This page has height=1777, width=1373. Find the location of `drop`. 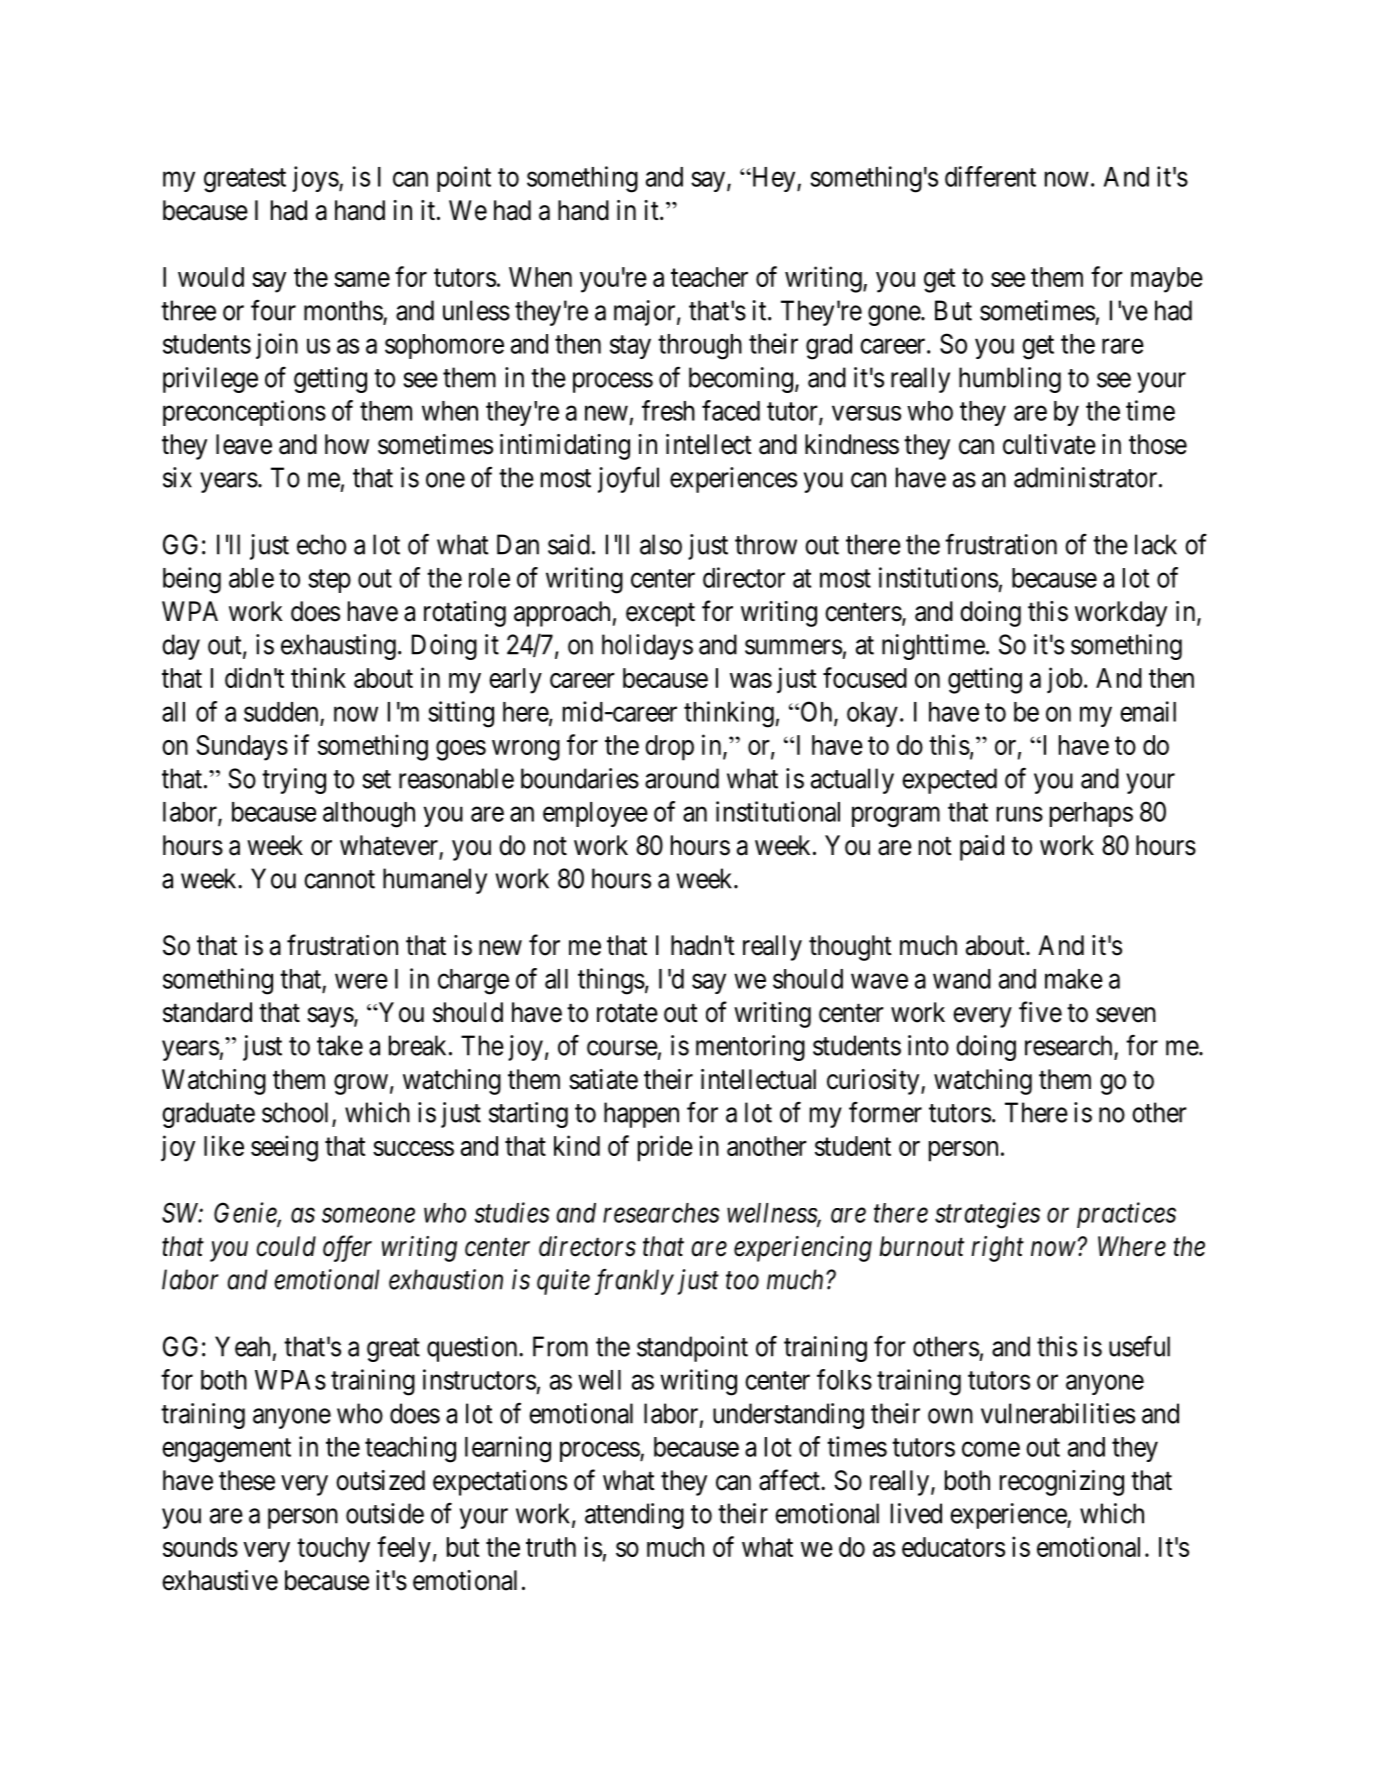

drop is located at coordinates (669, 748).
